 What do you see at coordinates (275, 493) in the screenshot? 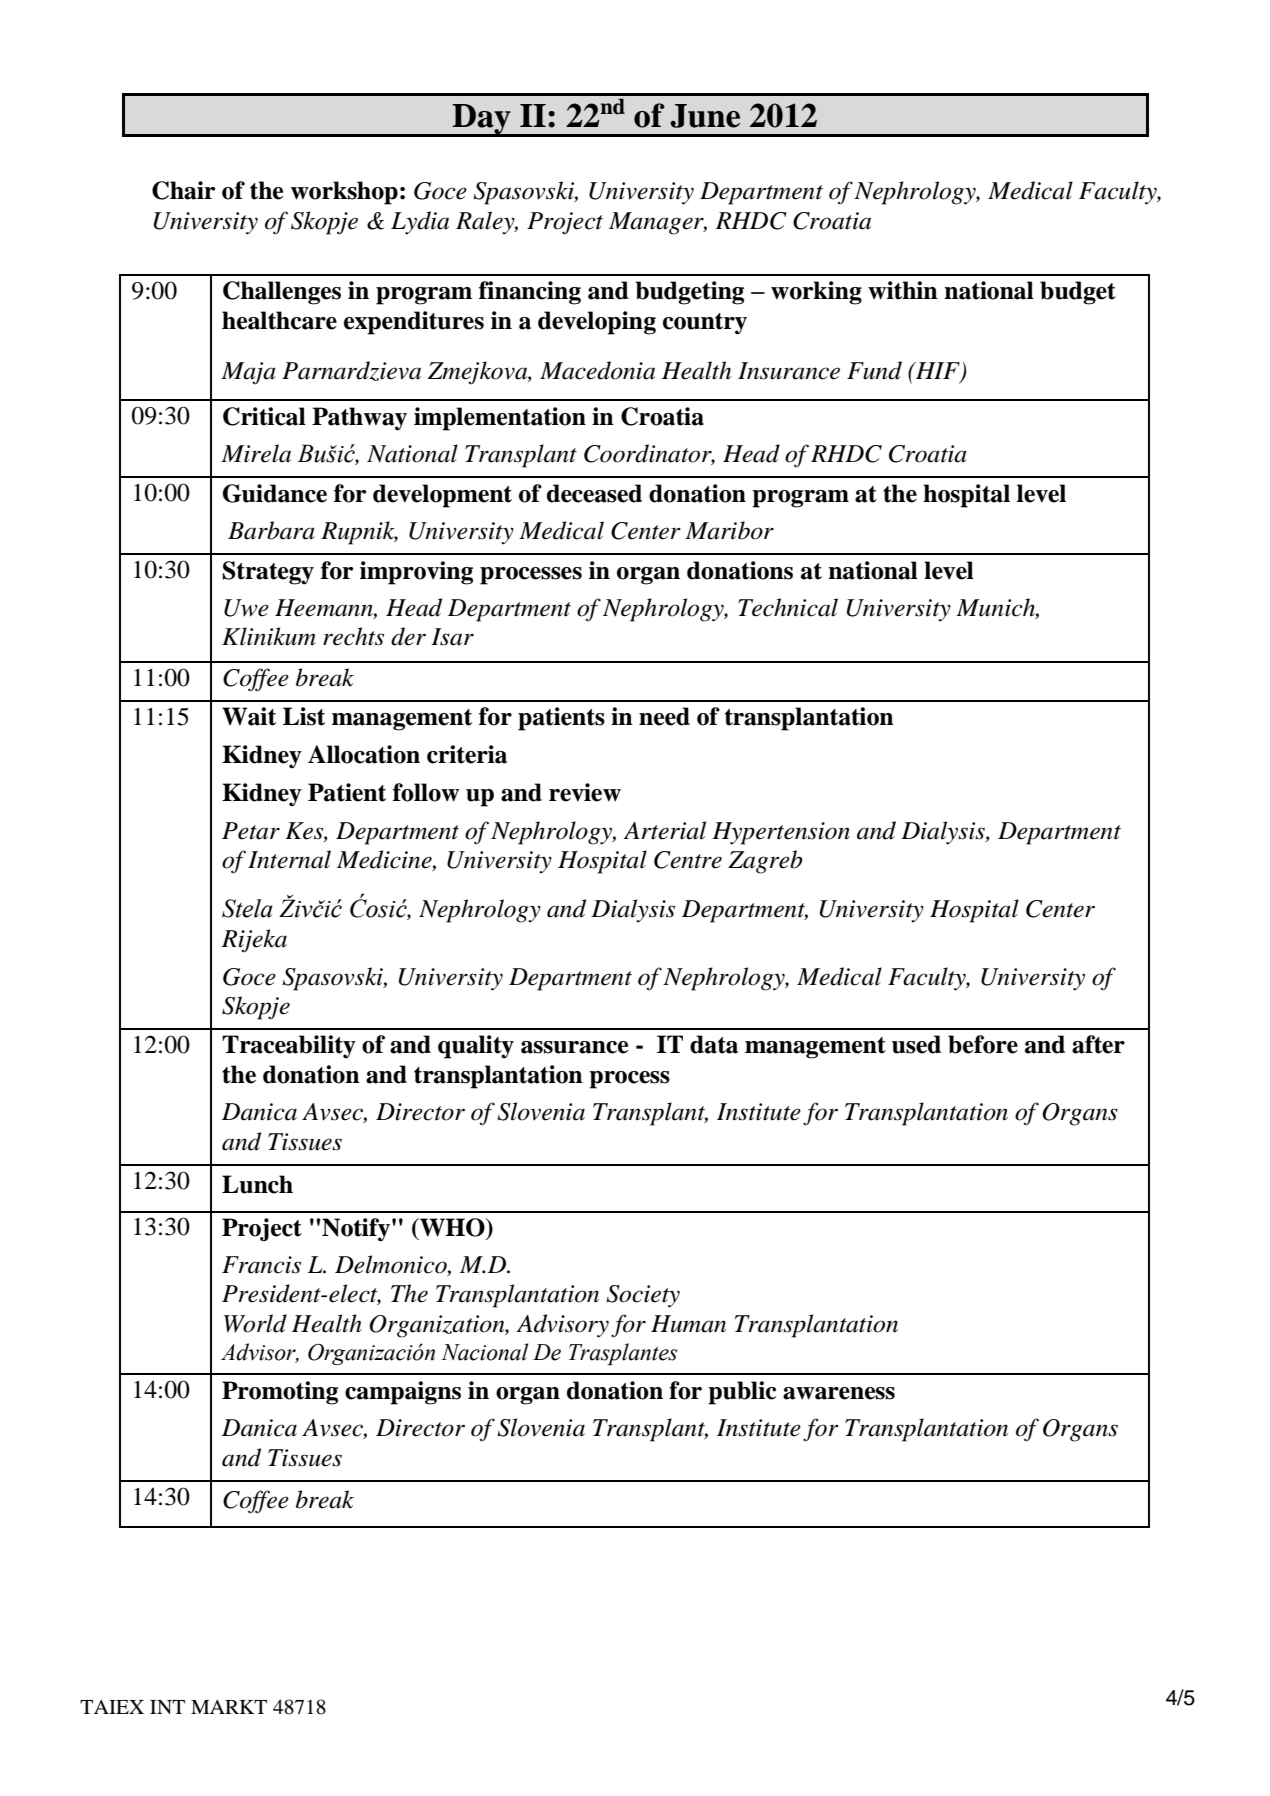
I see `Guidance` at bounding box center [275, 493].
